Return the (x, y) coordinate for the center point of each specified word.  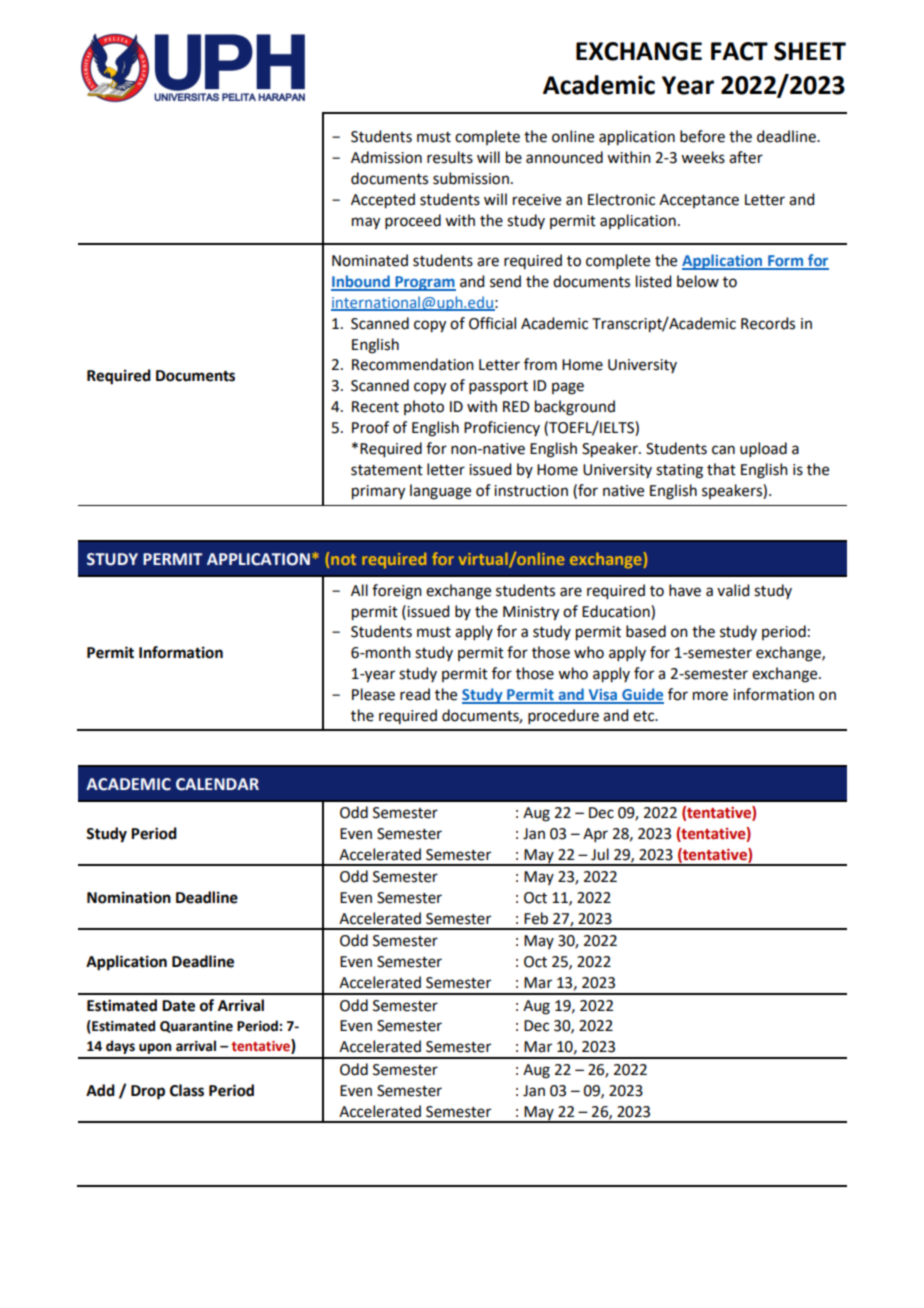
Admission (386, 157)
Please (373, 694)
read (415, 694)
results (450, 157)
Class (187, 1090)
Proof (370, 427)
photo (424, 407)
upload (763, 449)
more (710, 696)
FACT (739, 51)
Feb (536, 918)
